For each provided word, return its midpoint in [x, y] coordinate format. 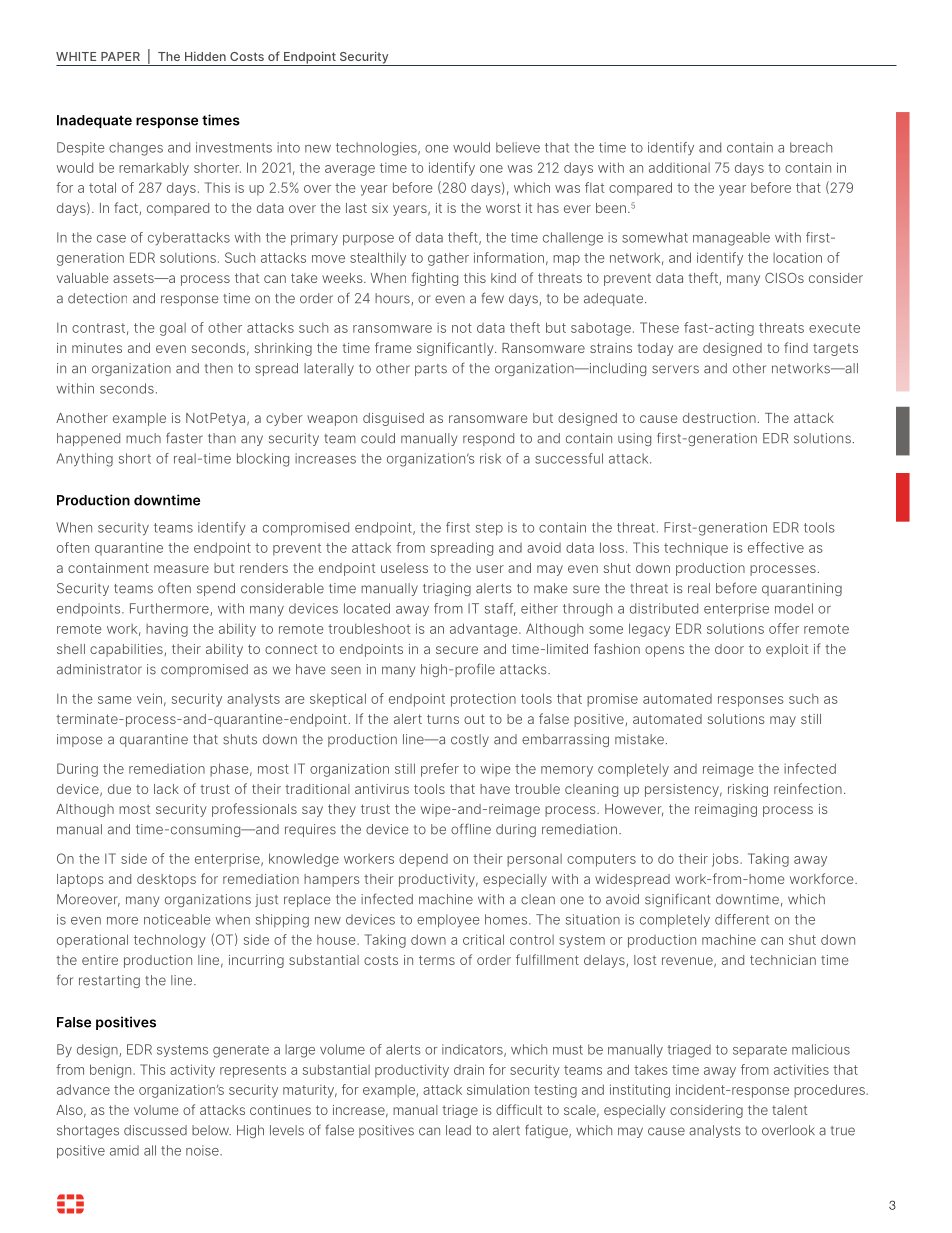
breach [811, 147]
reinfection [808, 788]
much [143, 438]
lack [166, 789]
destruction [719, 418]
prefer [440, 770]
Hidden [205, 56]
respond [488, 439]
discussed [155, 1130]
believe [518, 147]
